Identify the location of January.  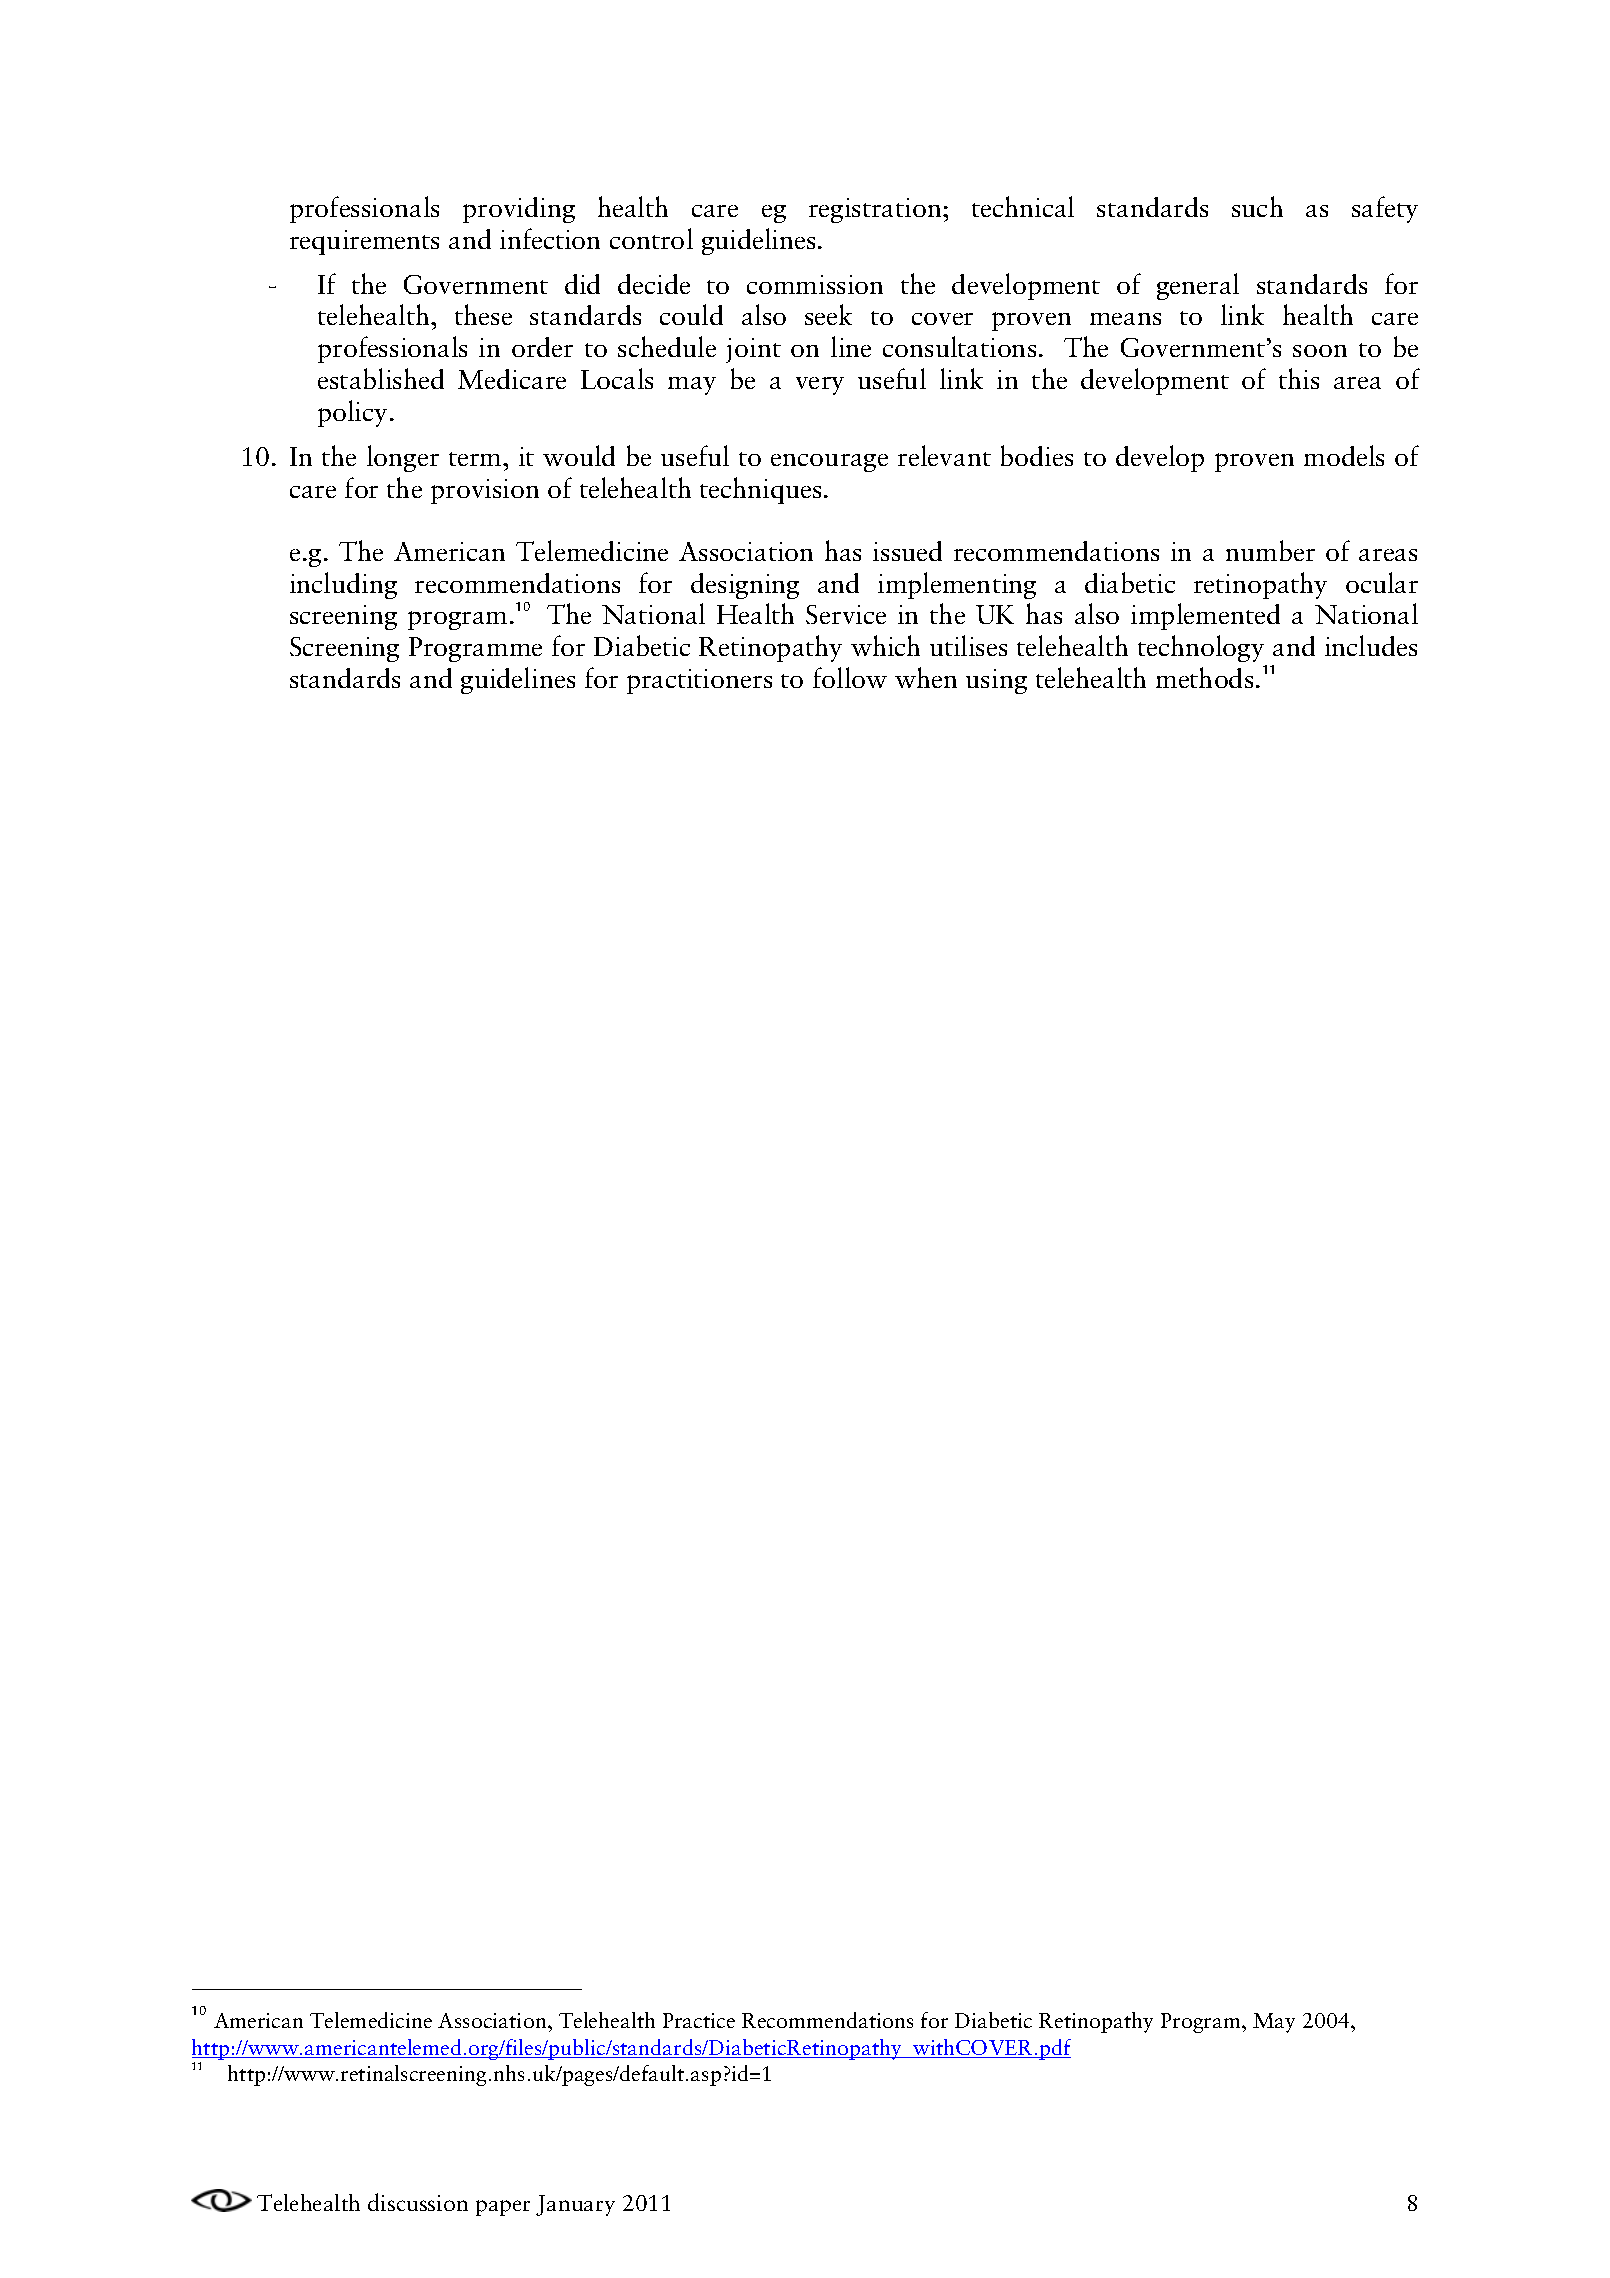
(575, 2205).
